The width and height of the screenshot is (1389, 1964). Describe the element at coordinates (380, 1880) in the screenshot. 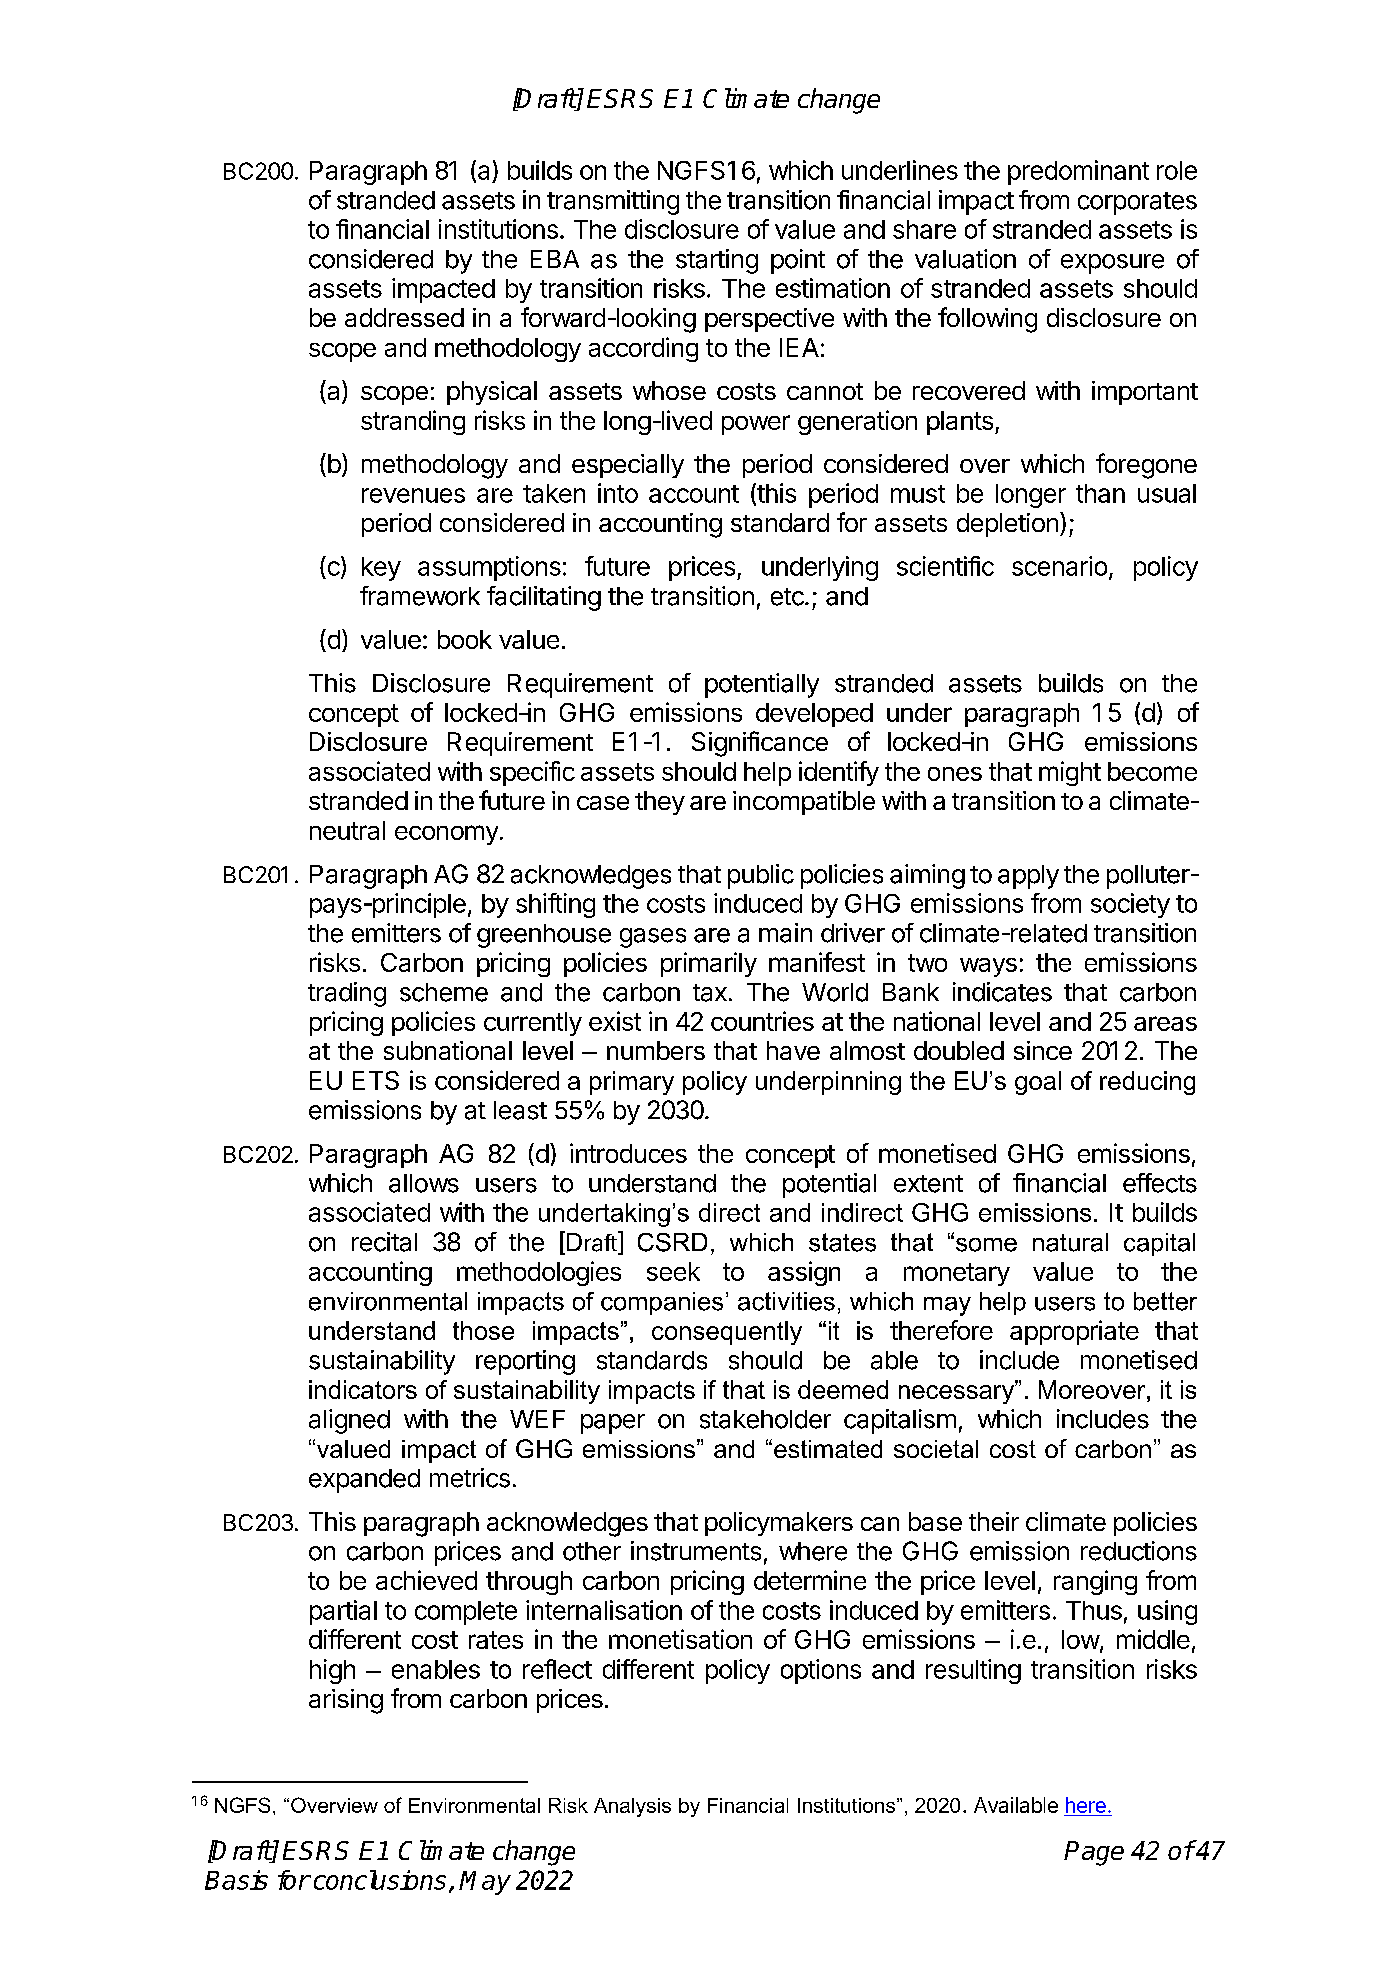

I see `conclusions` at that location.
